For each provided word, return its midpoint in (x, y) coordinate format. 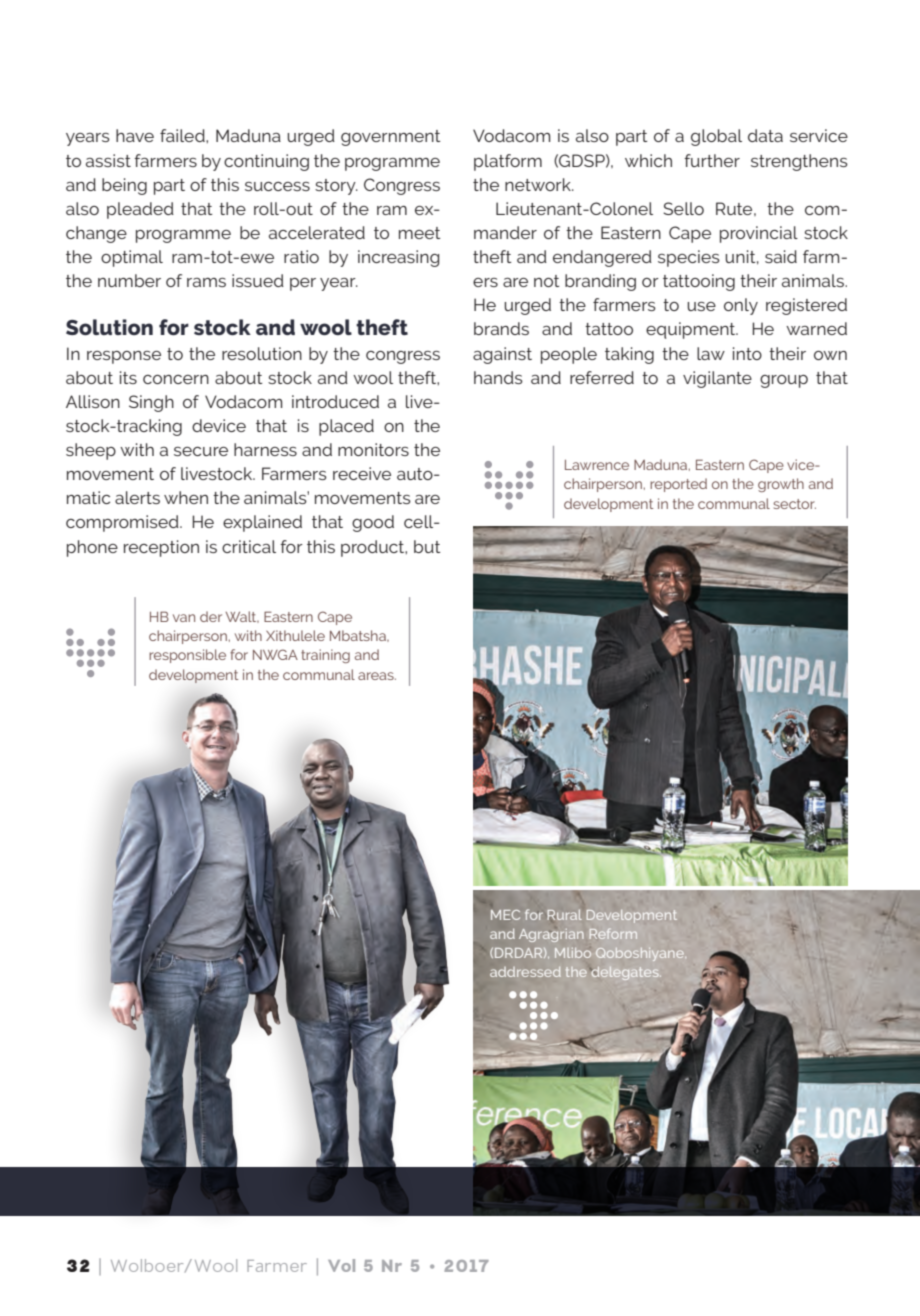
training (325, 656)
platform (508, 162)
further (712, 160)
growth (781, 485)
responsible (187, 656)
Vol (341, 1265)
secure (201, 451)
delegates (625, 973)
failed (183, 135)
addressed (525, 971)
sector (794, 504)
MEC (505, 915)
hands (498, 377)
